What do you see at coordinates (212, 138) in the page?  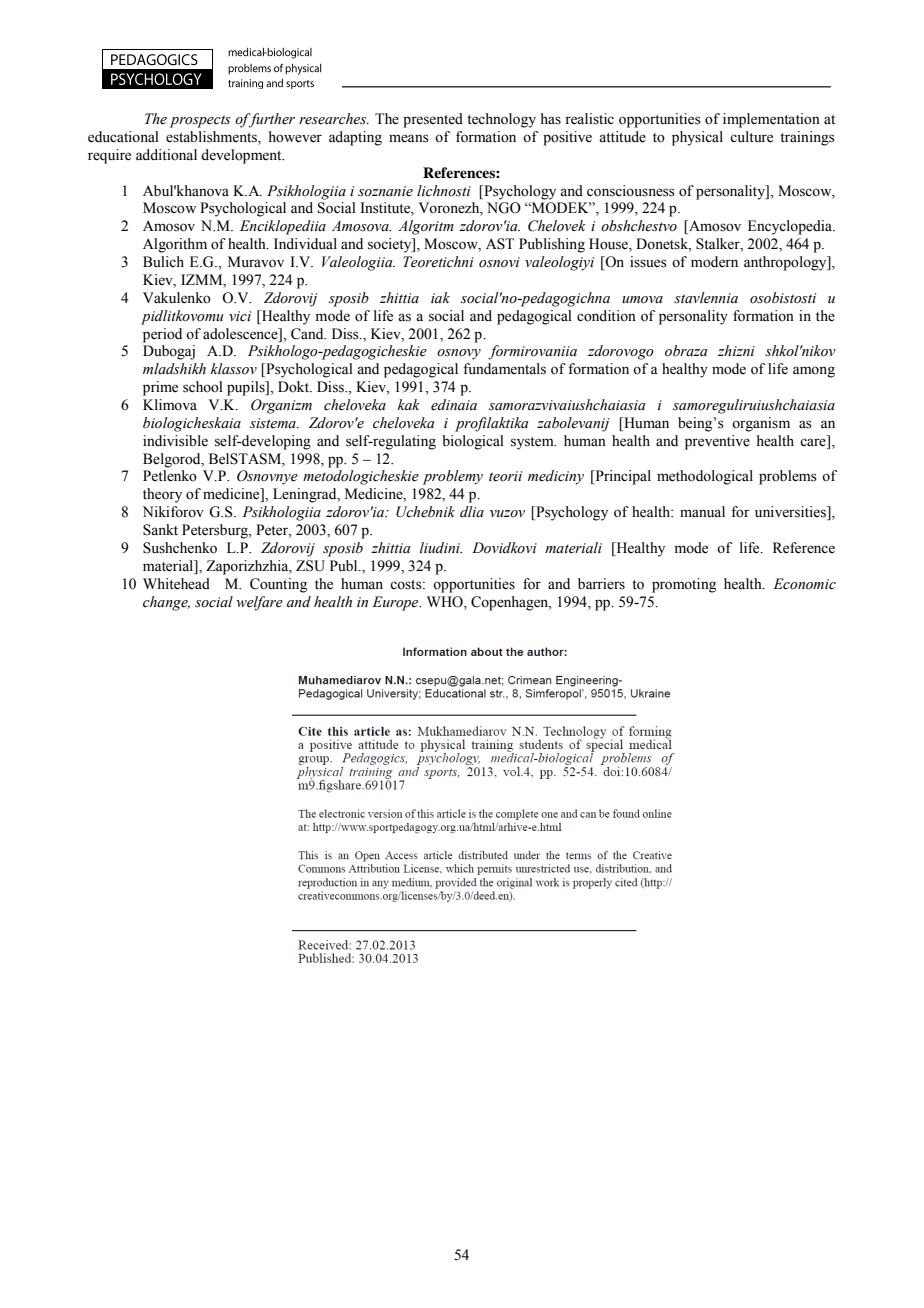 I see `establishments` at bounding box center [212, 138].
